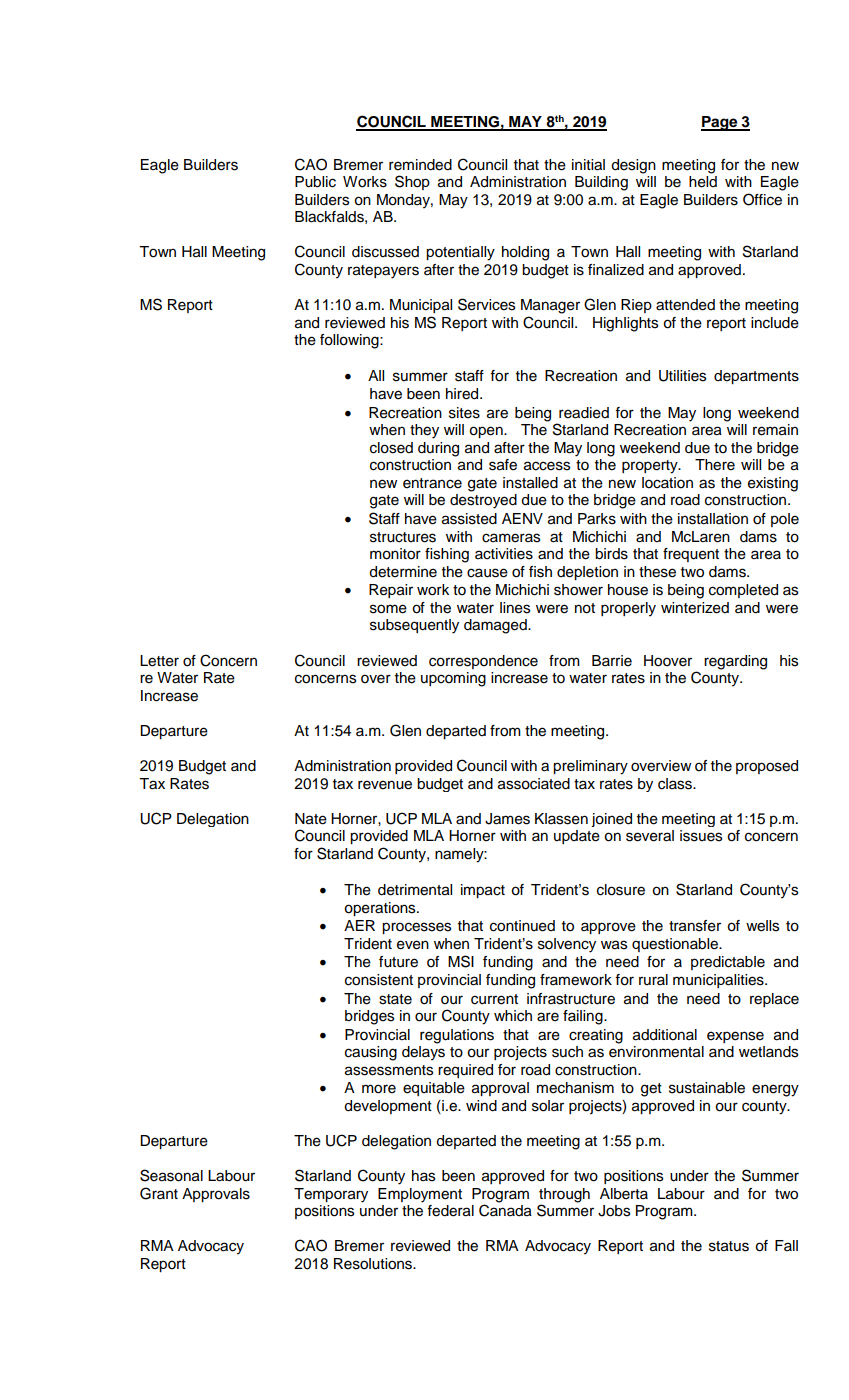  I want to click on federal, so click(450, 1211).
